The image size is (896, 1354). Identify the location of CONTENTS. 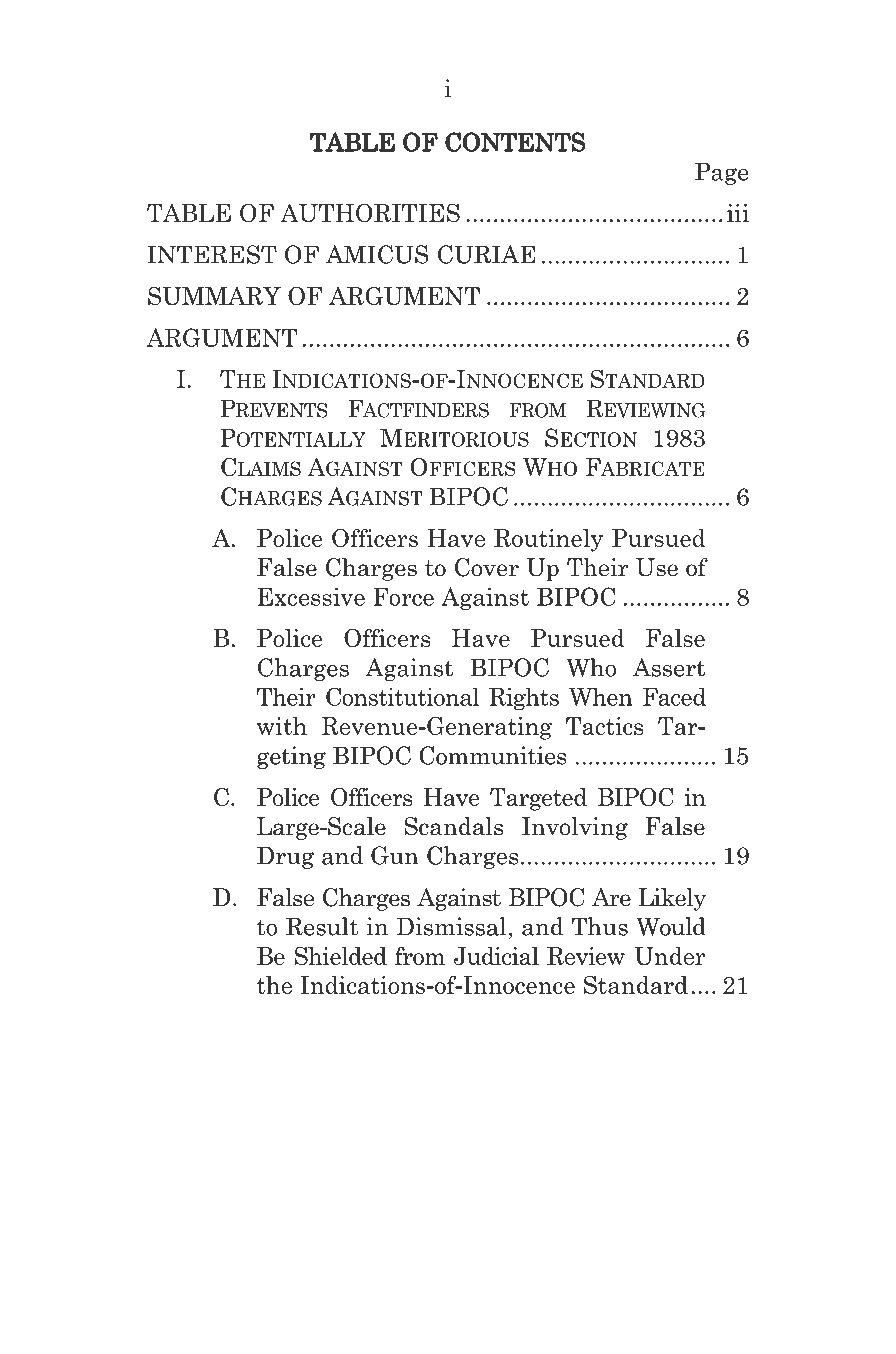
(515, 142).
